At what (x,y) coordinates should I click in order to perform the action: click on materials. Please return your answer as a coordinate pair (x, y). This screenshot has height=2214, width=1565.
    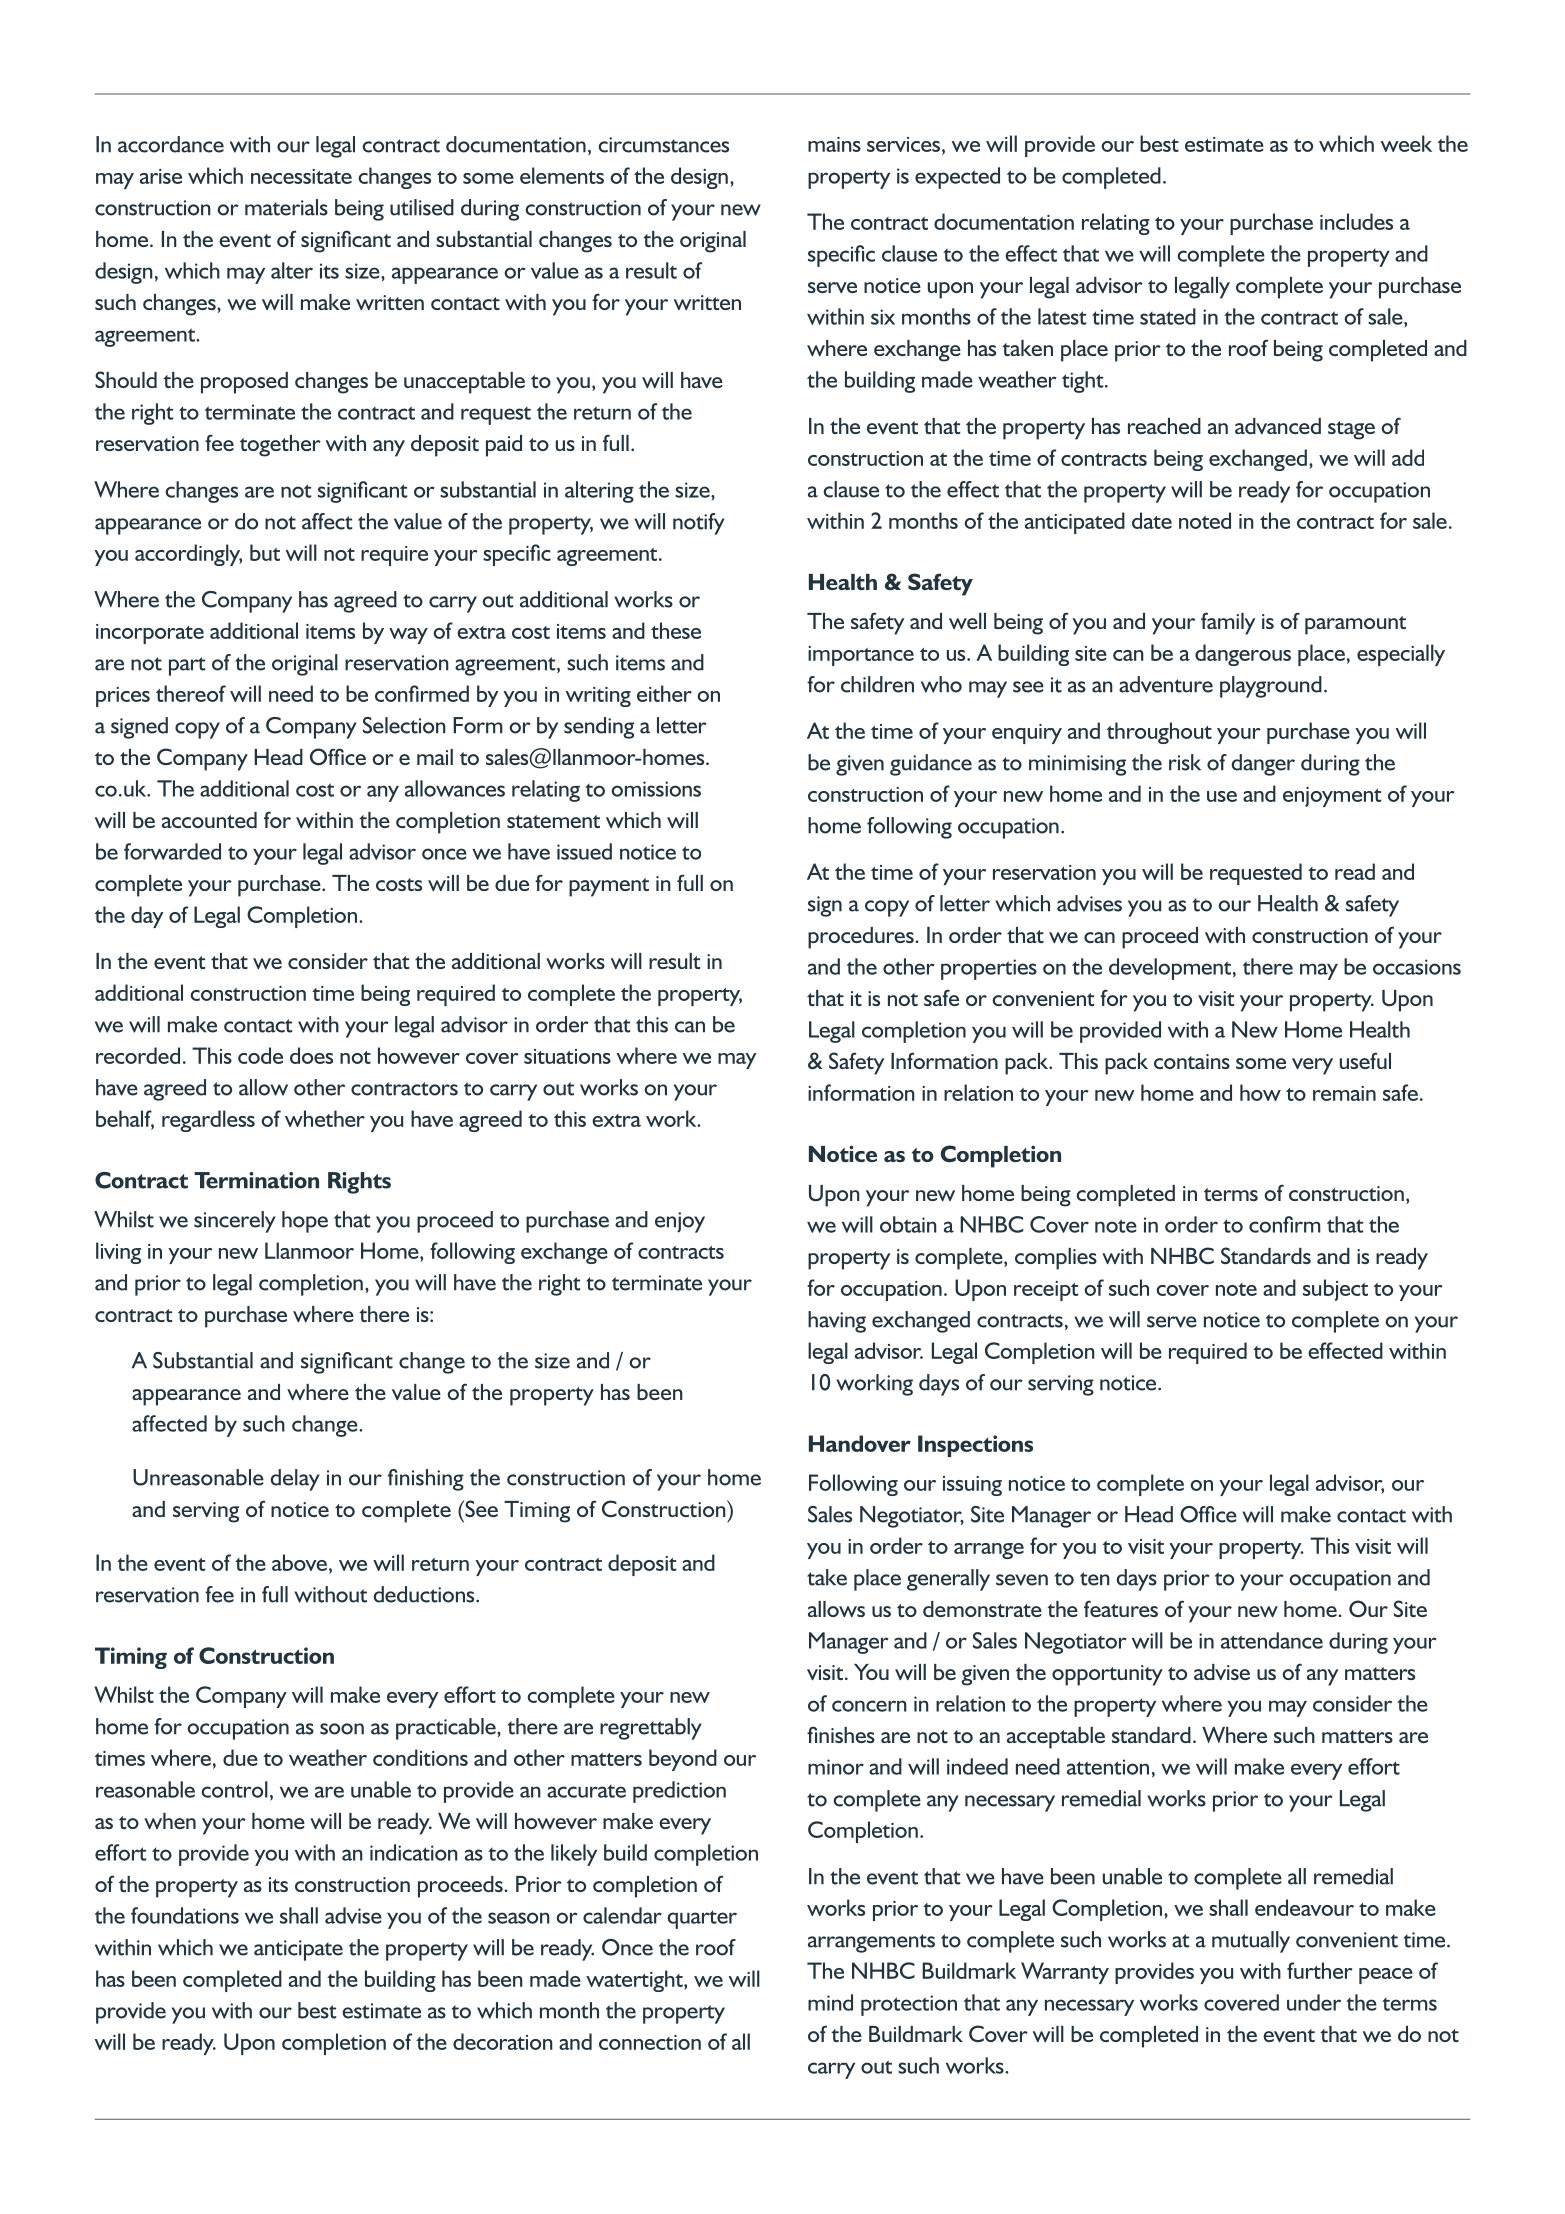
    Looking at the image, I should click on (286, 207).
